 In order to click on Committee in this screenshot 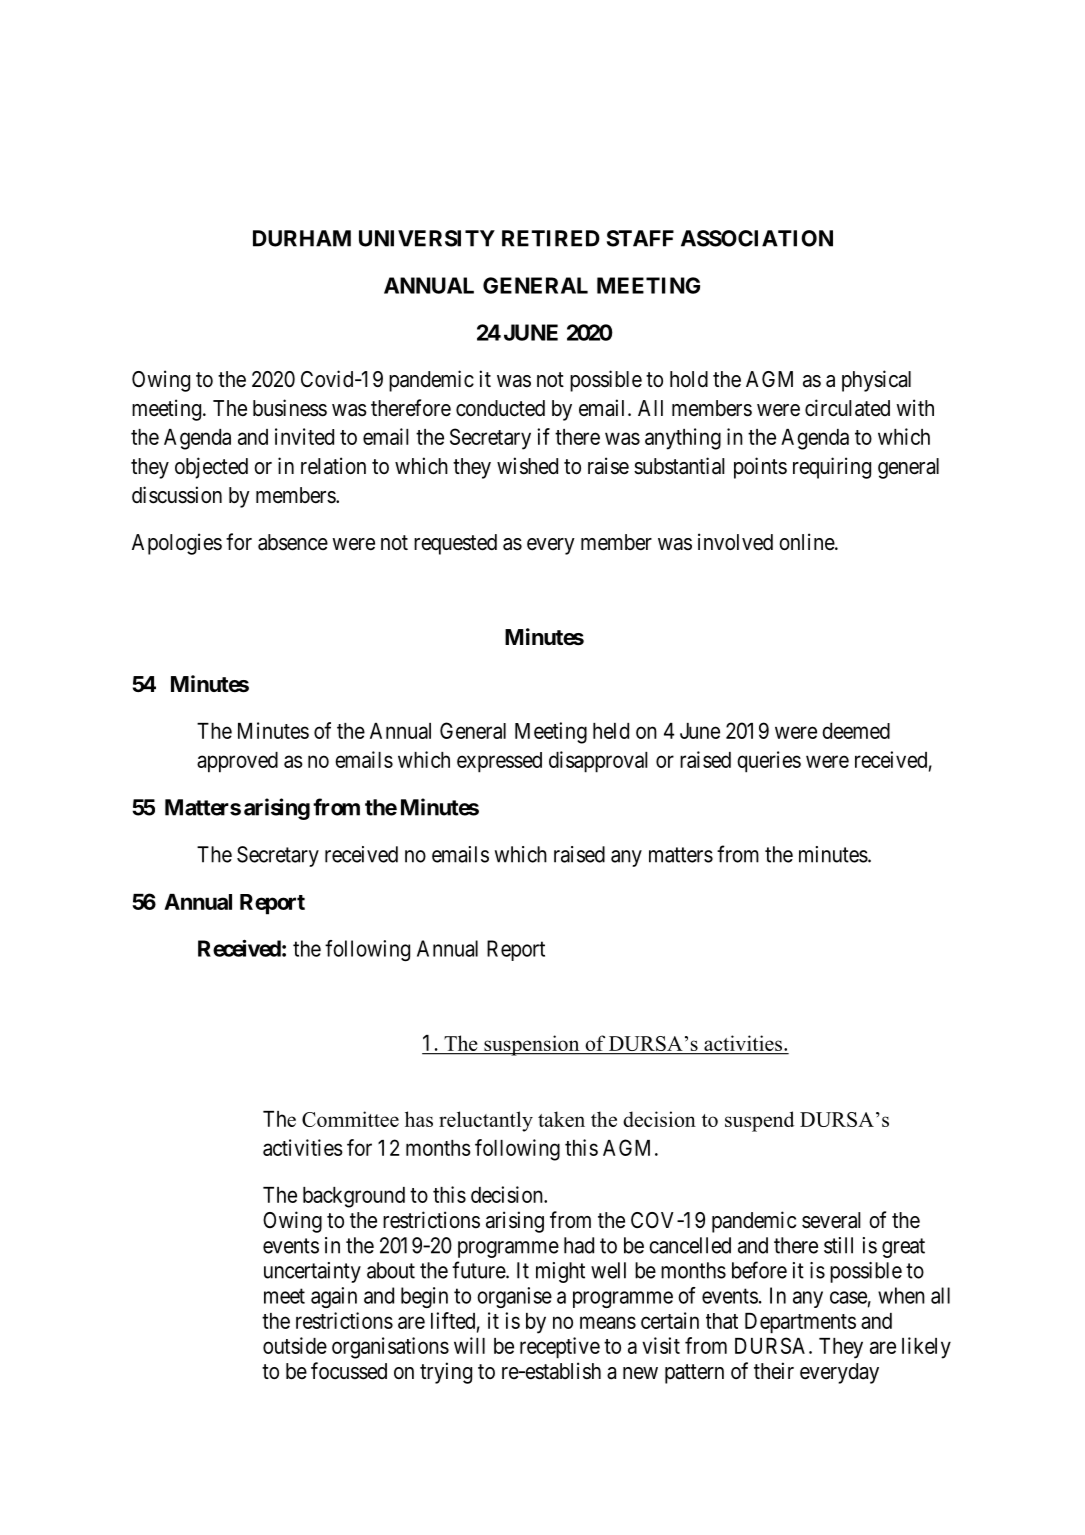, I will do `click(350, 1119)`.
